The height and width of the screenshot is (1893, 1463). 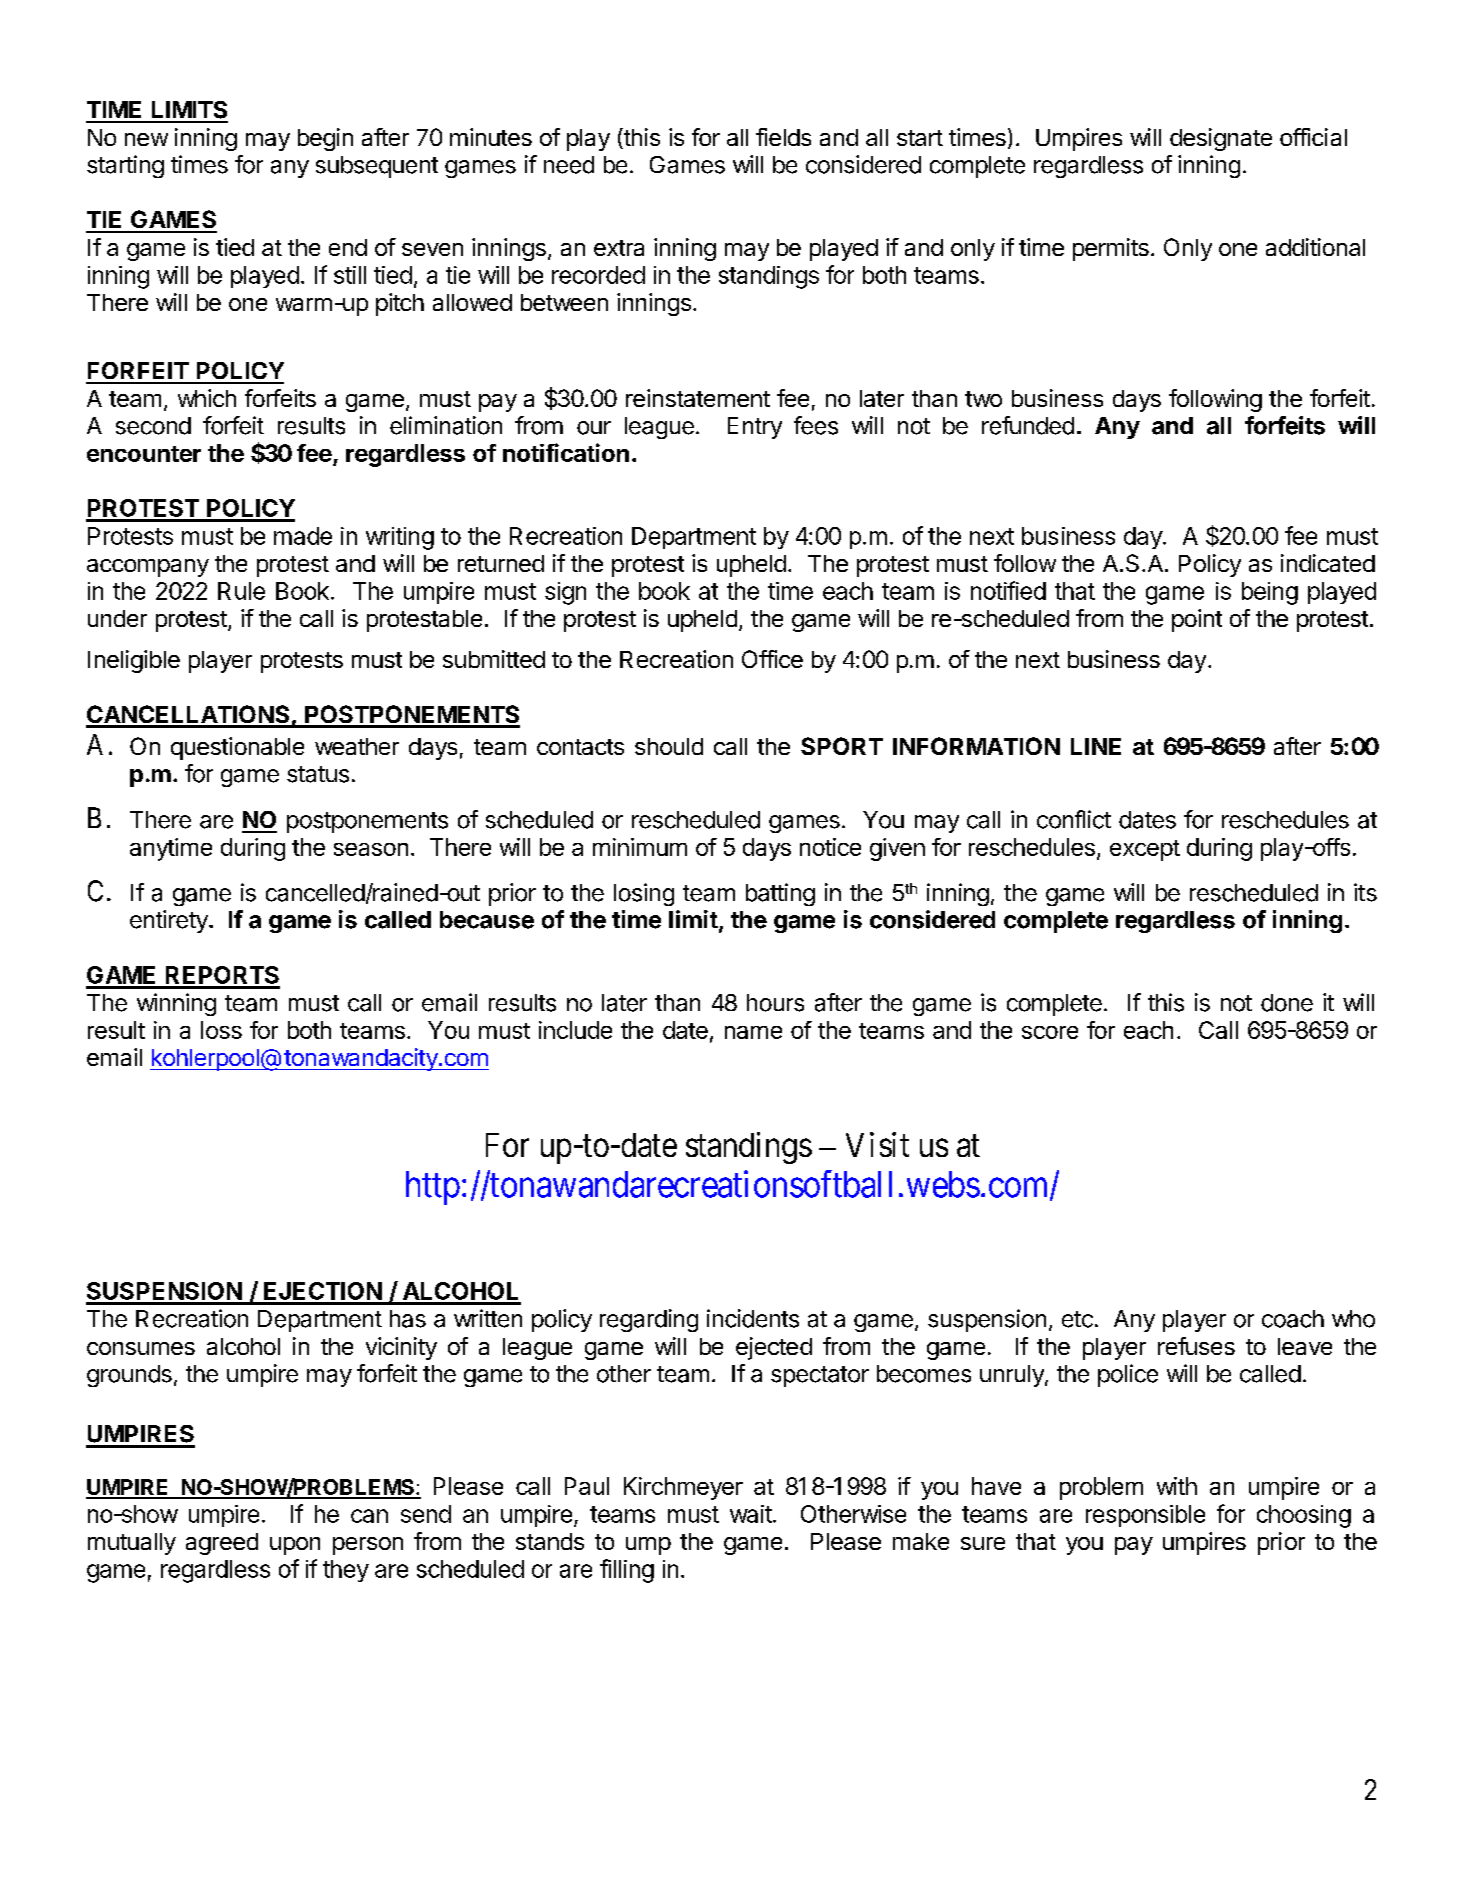 What do you see at coordinates (751, 1514) in the screenshot?
I see `wait` at bounding box center [751, 1514].
